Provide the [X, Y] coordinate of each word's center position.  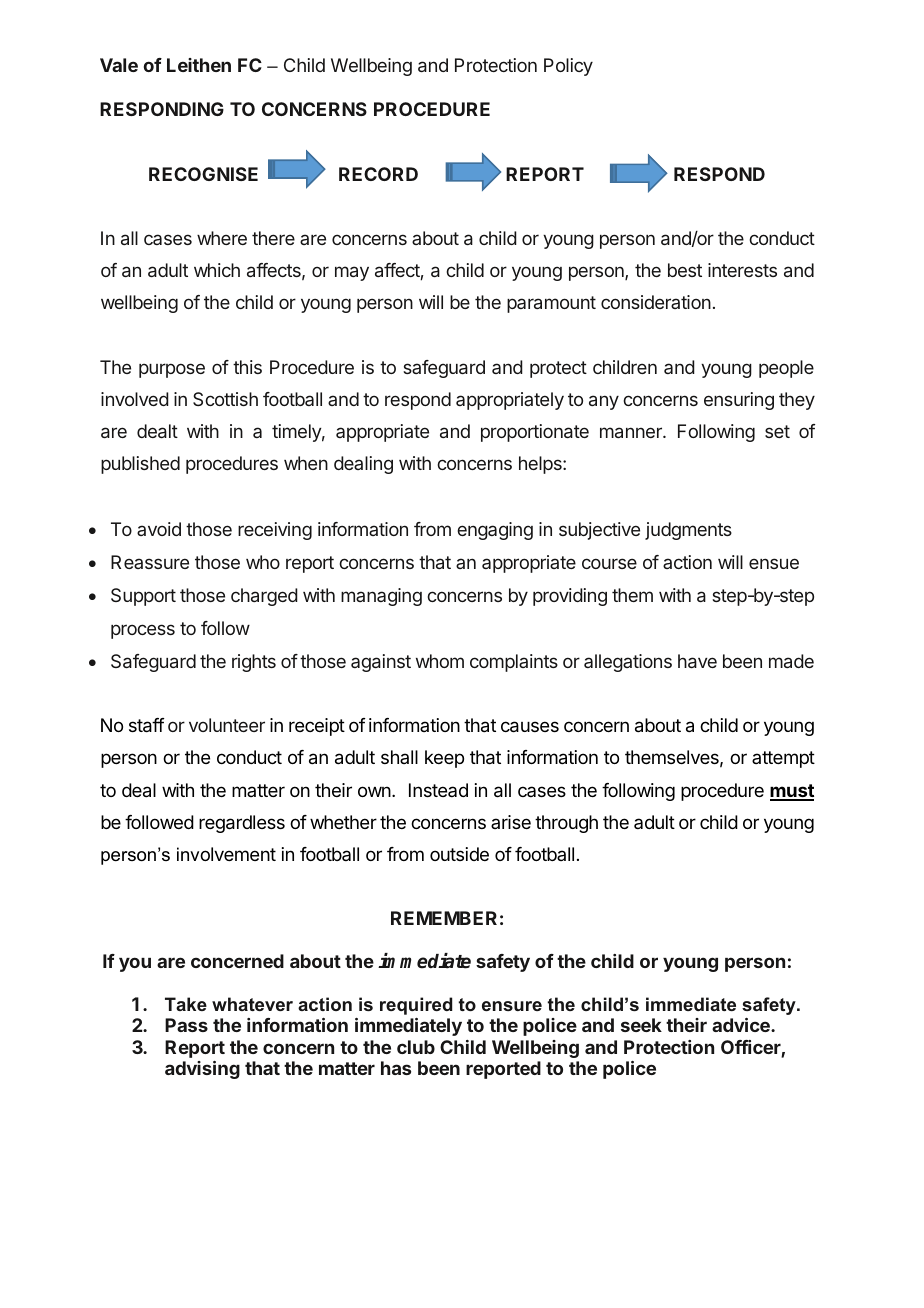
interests [742, 270]
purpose [172, 370]
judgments [688, 531]
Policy [568, 67]
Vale [119, 65]
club [416, 1047]
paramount [551, 304]
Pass [186, 1025]
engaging [495, 531]
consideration [656, 302]
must [792, 792]
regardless [242, 824]
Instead [438, 790]
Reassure [150, 562]
